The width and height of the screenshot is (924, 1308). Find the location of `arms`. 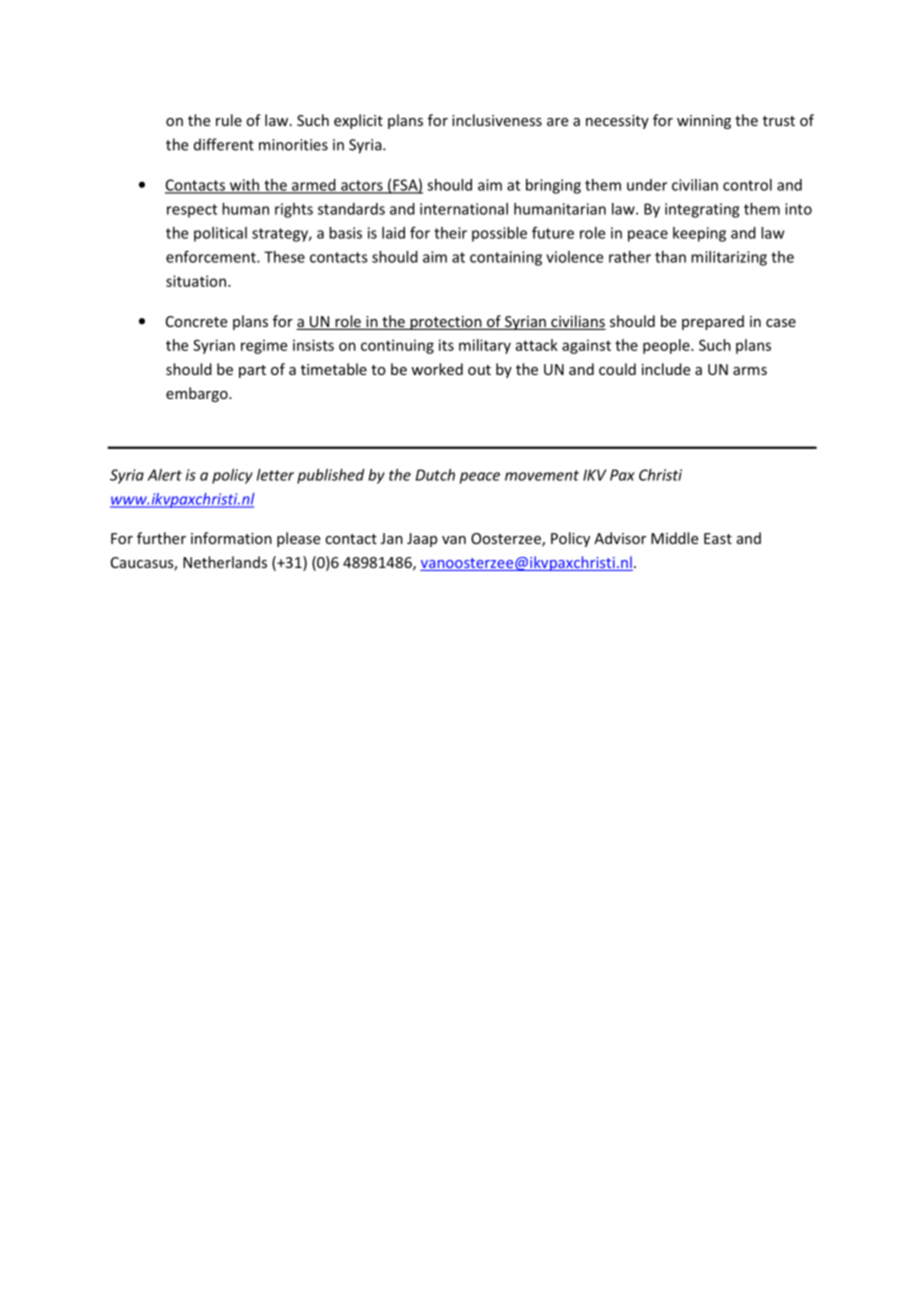

arms is located at coordinates (750, 371).
